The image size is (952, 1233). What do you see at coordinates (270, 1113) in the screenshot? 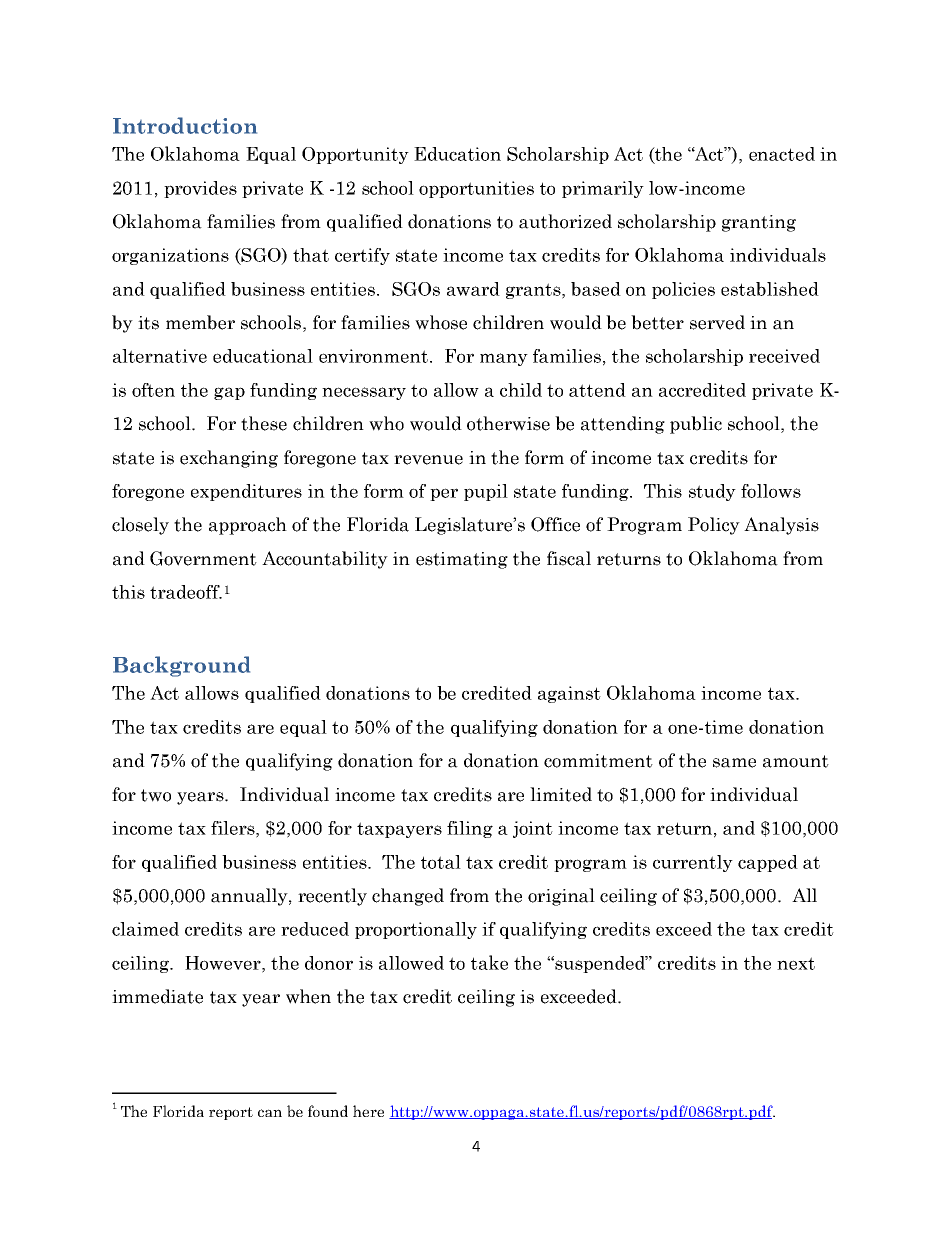
I see `can` at bounding box center [270, 1113].
